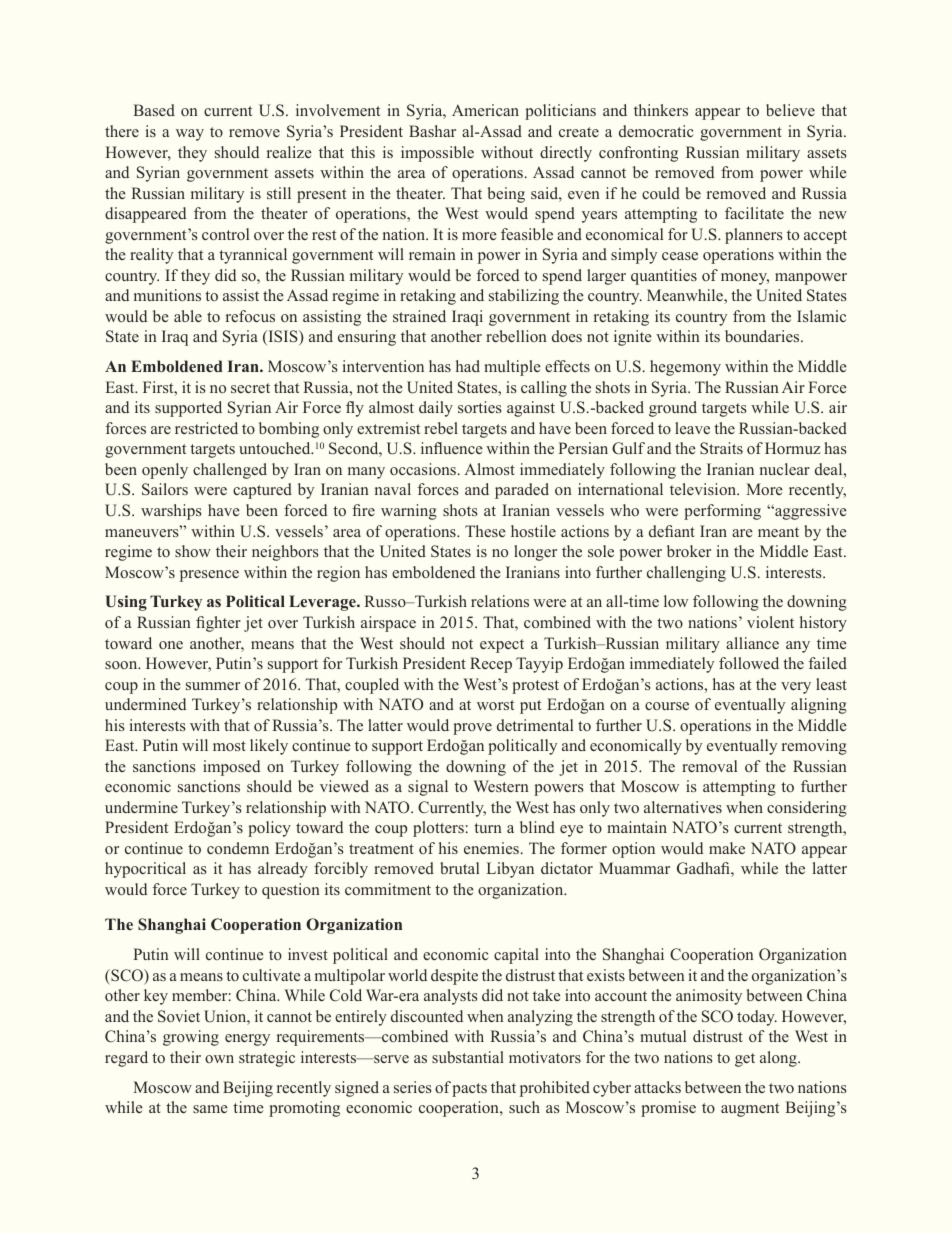 The image size is (952, 1233). What do you see at coordinates (491, 848) in the document?
I see `enemies` at bounding box center [491, 848].
